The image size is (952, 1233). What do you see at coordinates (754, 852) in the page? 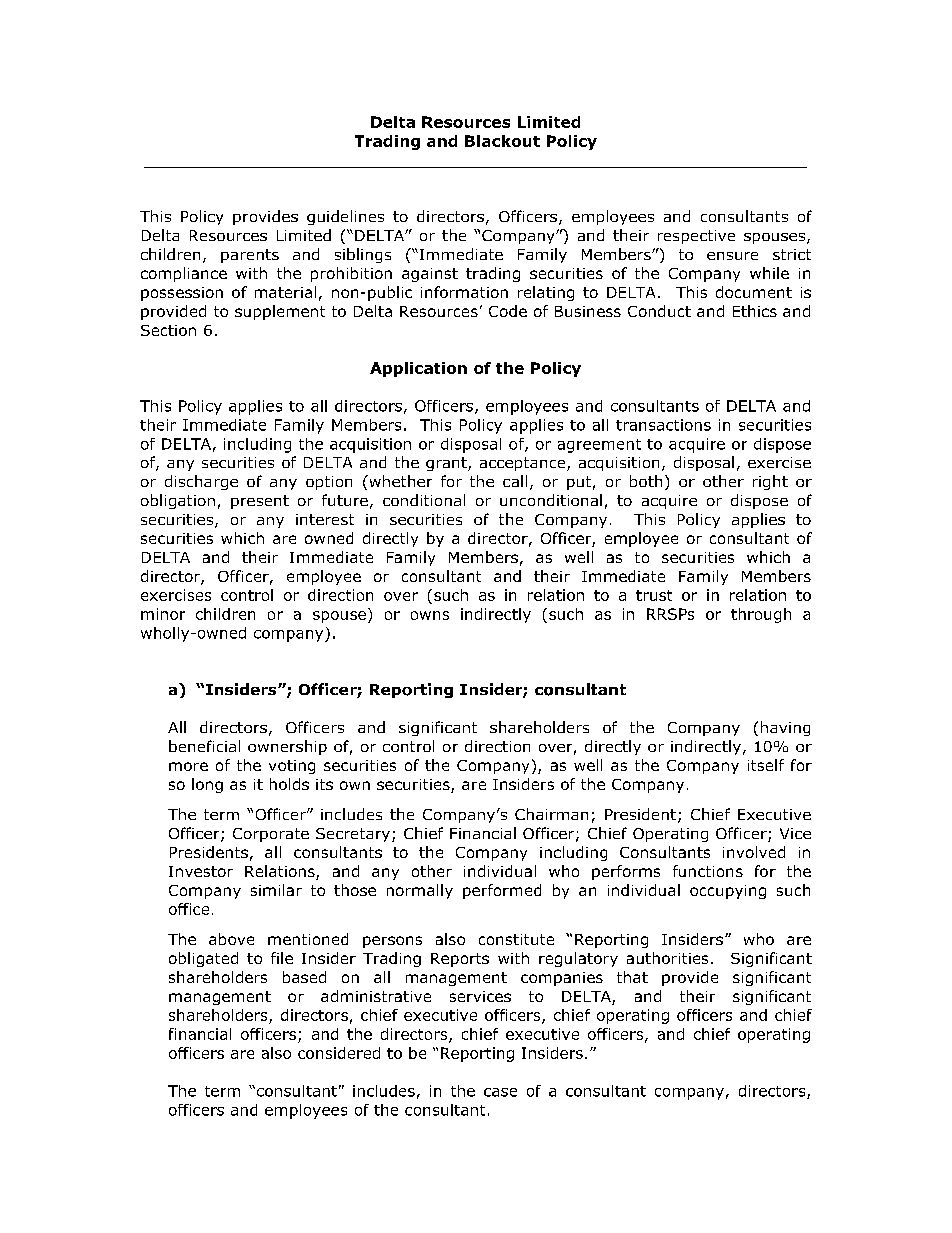
I see `involved` at bounding box center [754, 852].
